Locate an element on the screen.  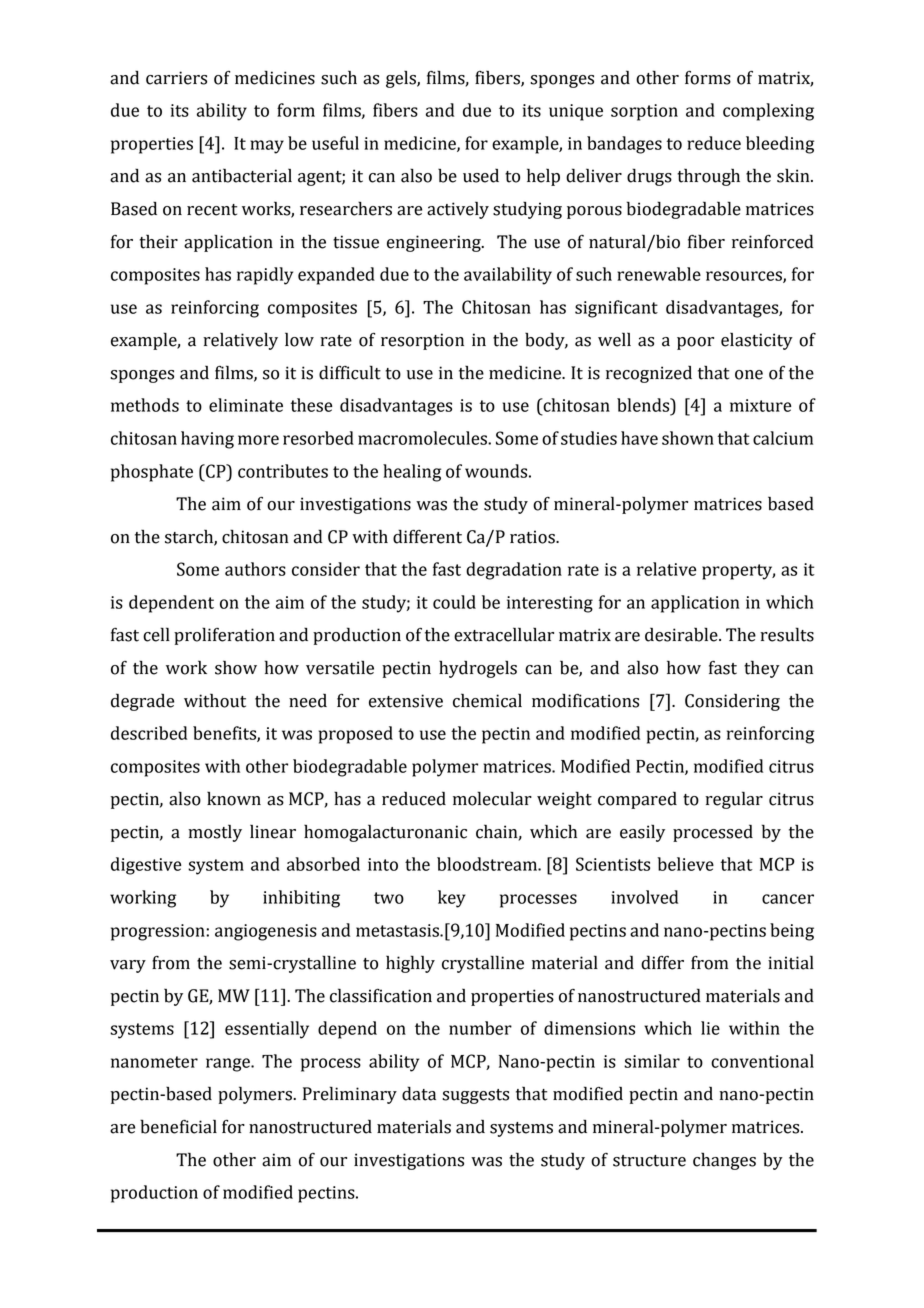
bleeding is located at coordinates (780, 145).
